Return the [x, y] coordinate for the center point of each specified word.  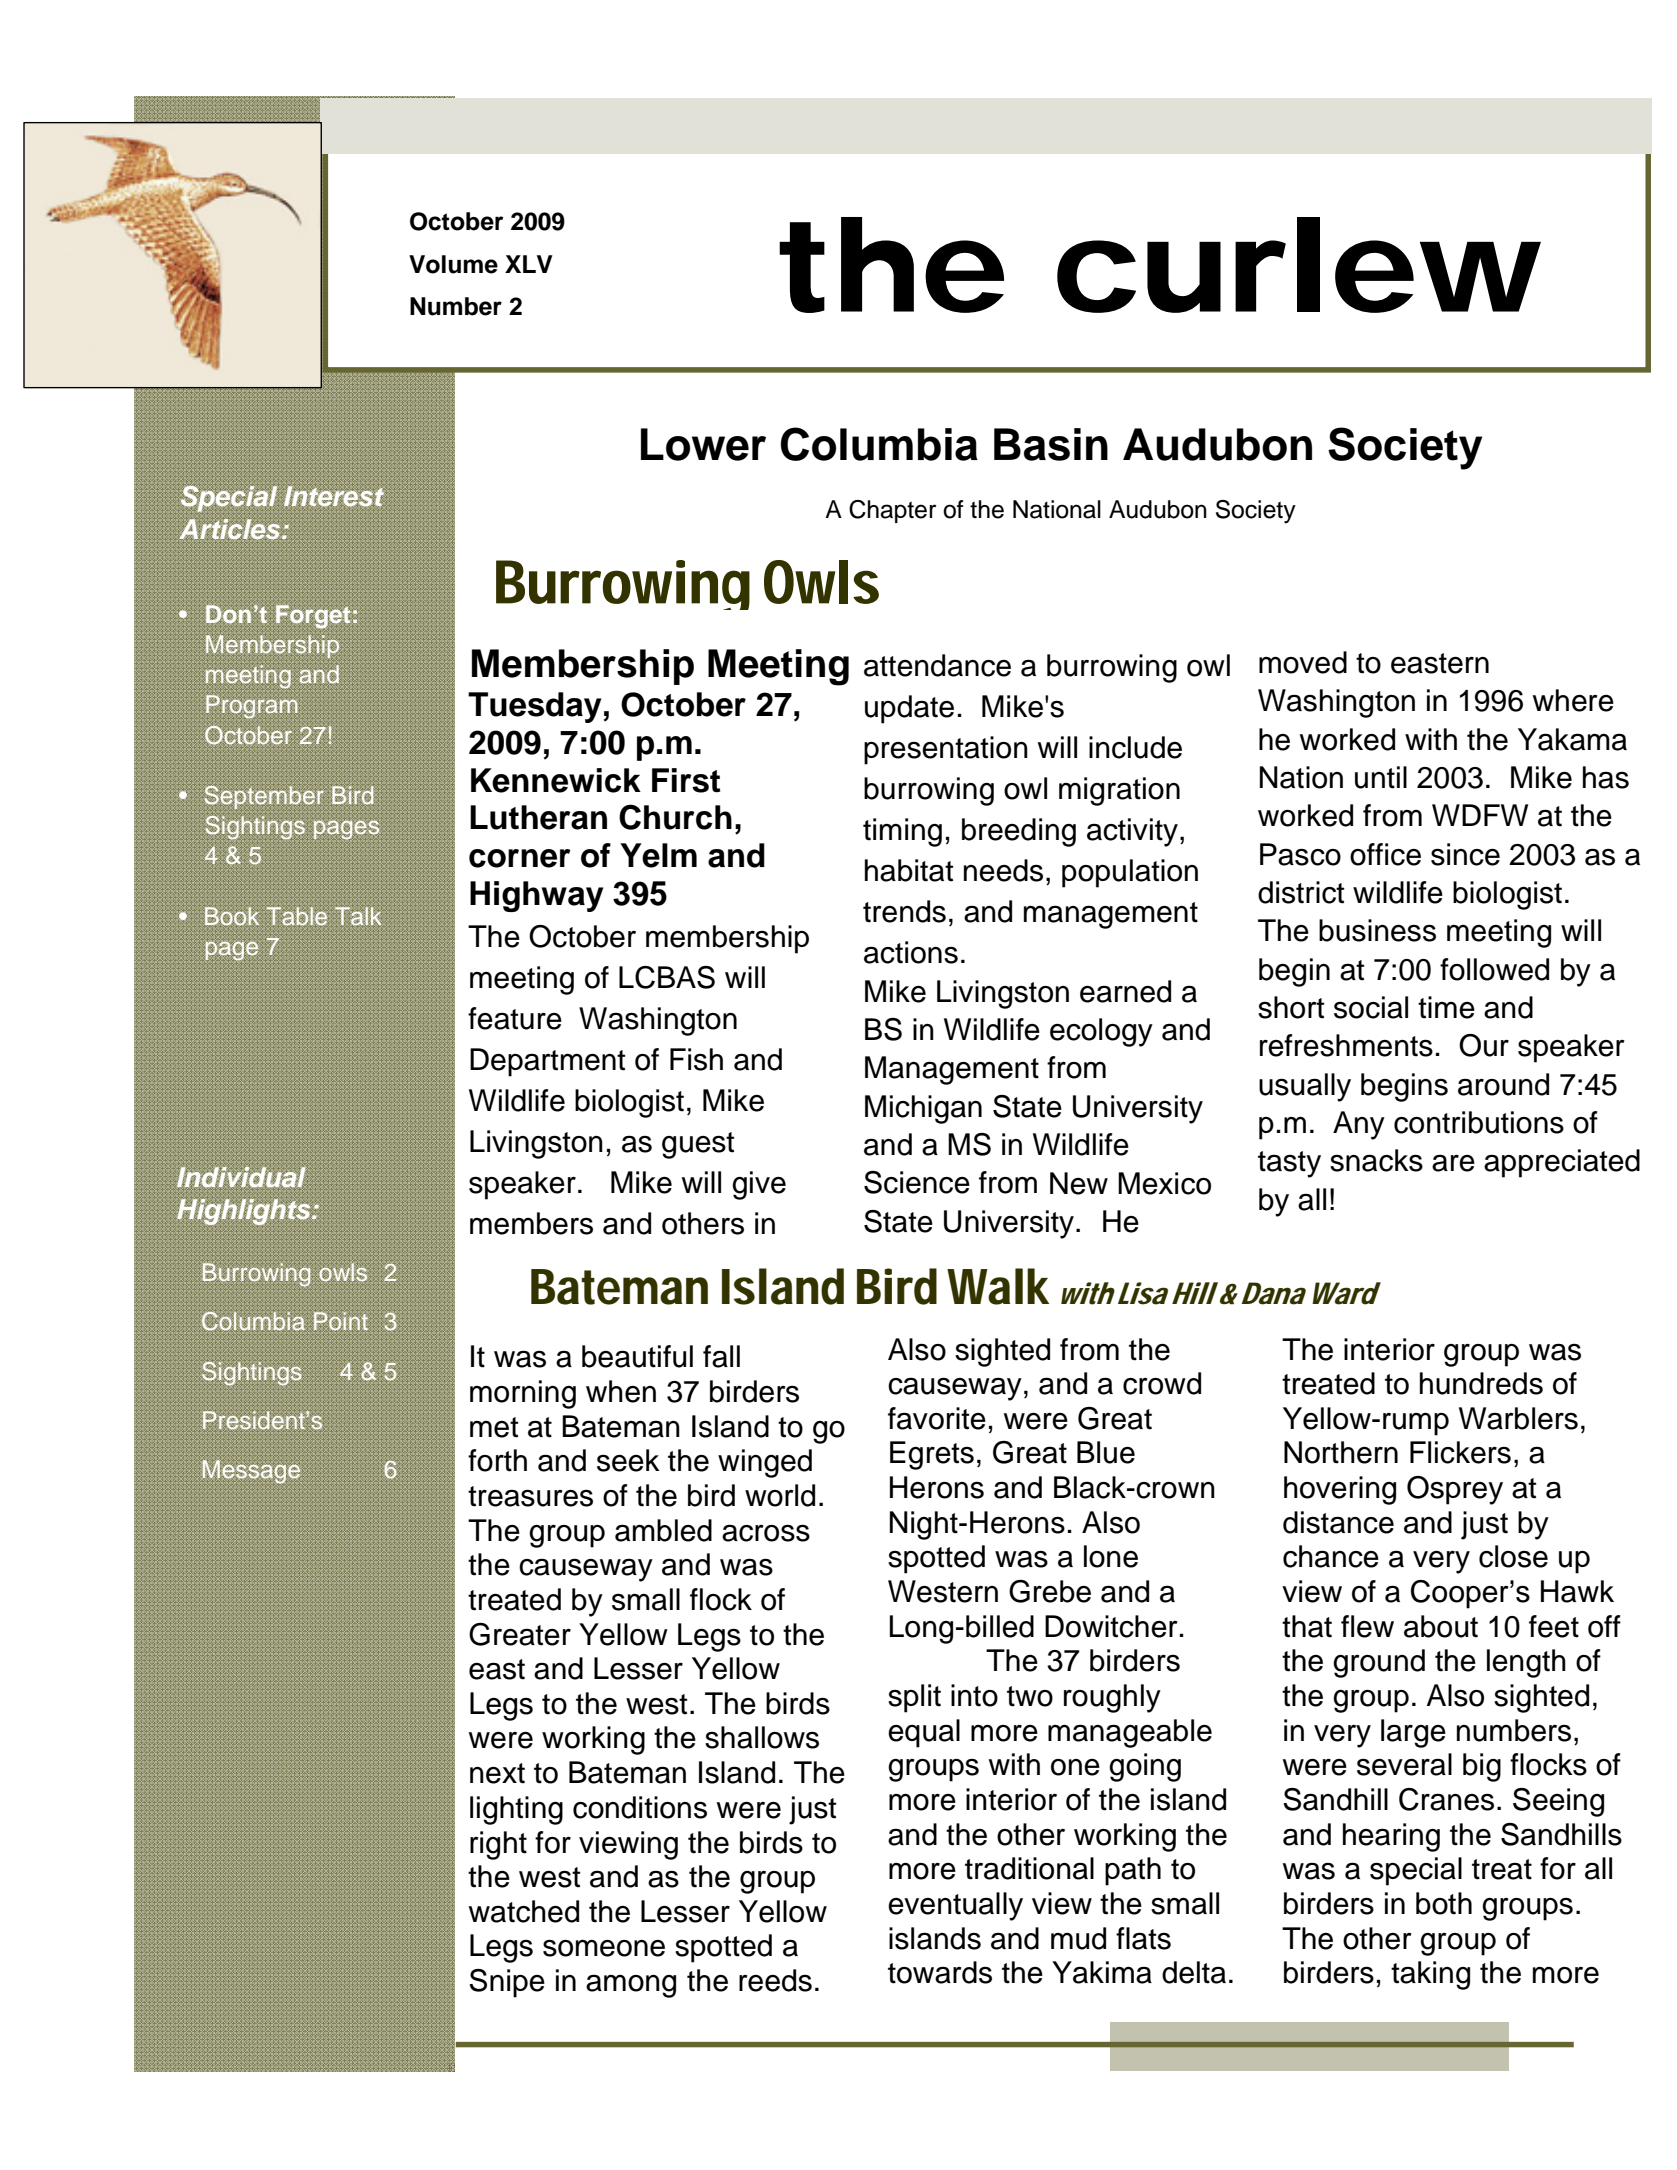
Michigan [923, 1109]
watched [524, 1911]
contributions [1479, 1122]
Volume [453, 264]
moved [1303, 662]
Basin [1051, 444]
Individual [241, 1177]
